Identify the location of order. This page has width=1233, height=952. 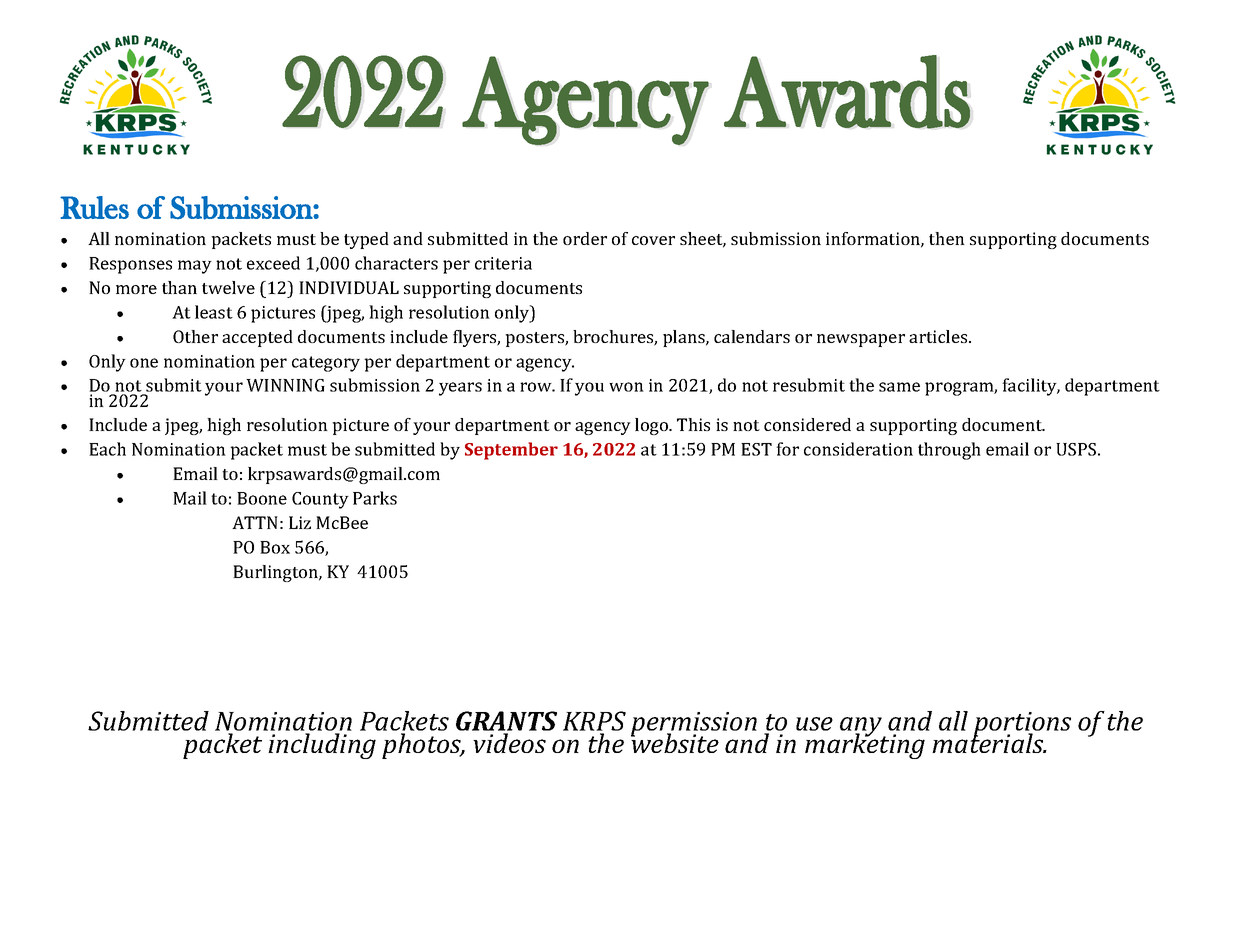
(585, 238).
